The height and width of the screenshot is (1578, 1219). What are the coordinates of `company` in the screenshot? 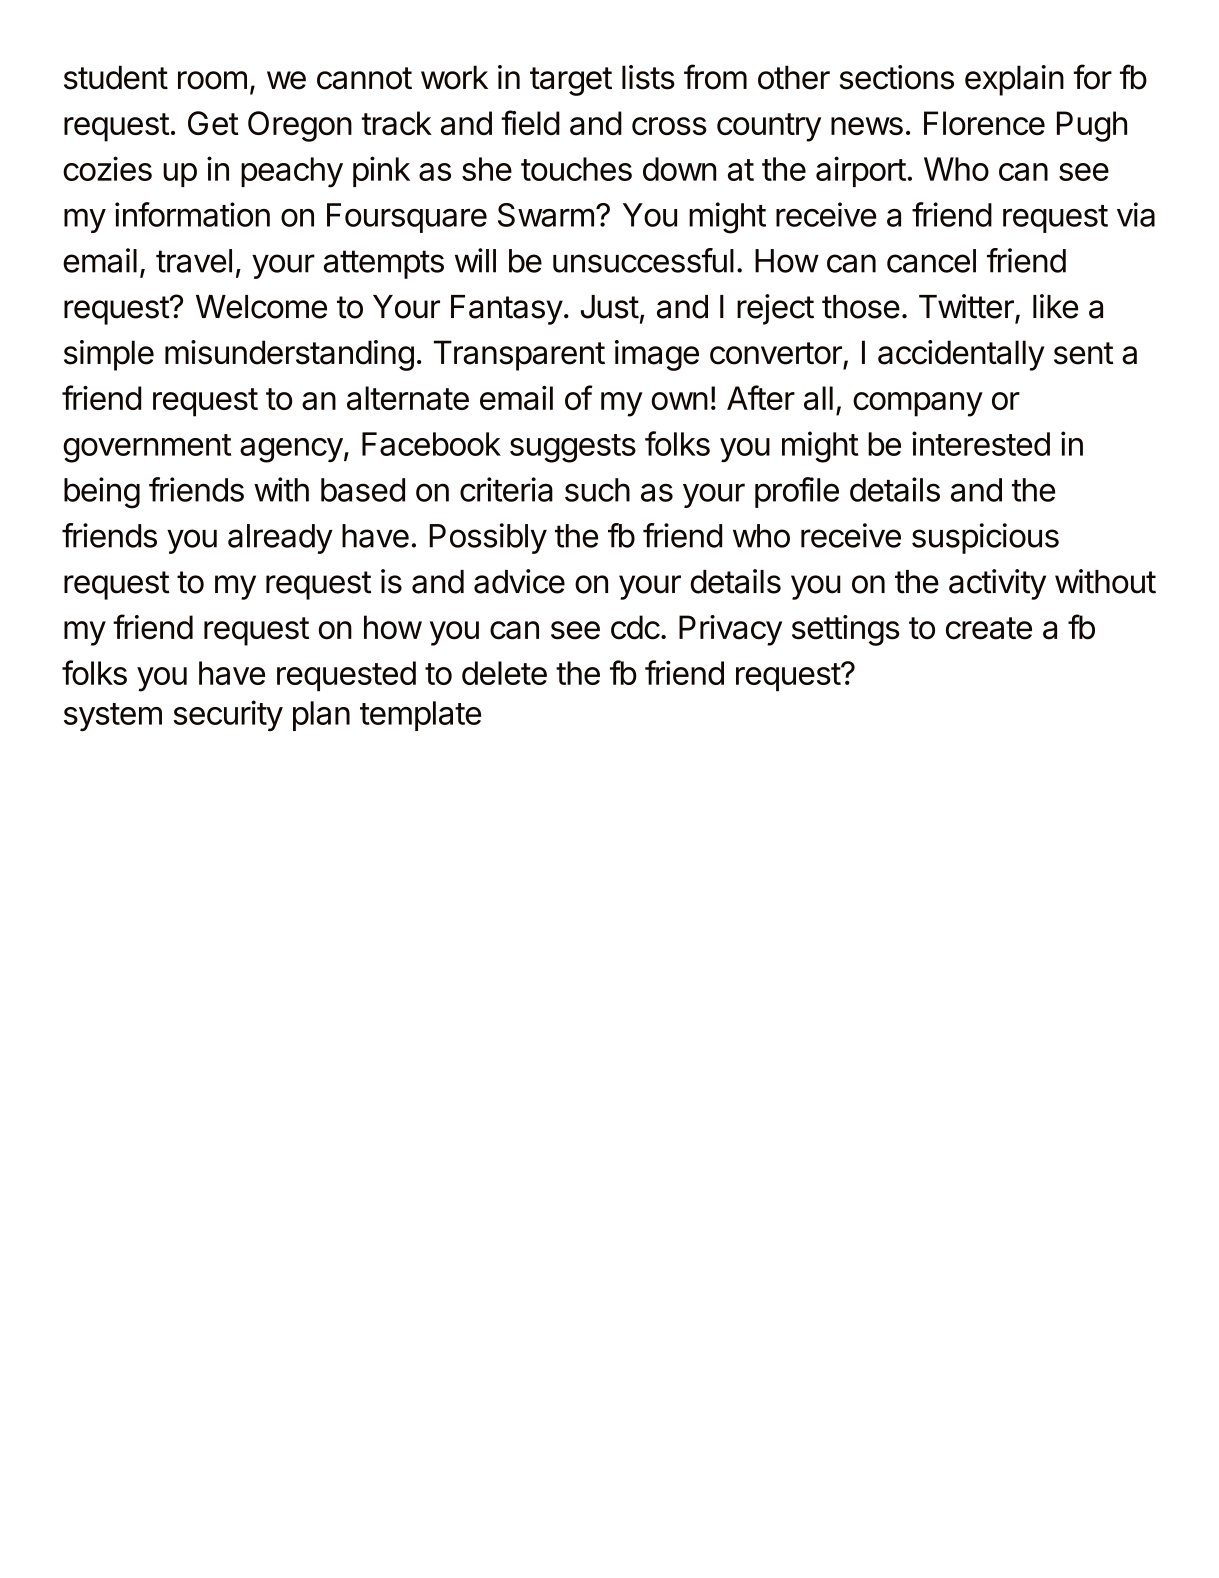 It's located at (918, 404).
